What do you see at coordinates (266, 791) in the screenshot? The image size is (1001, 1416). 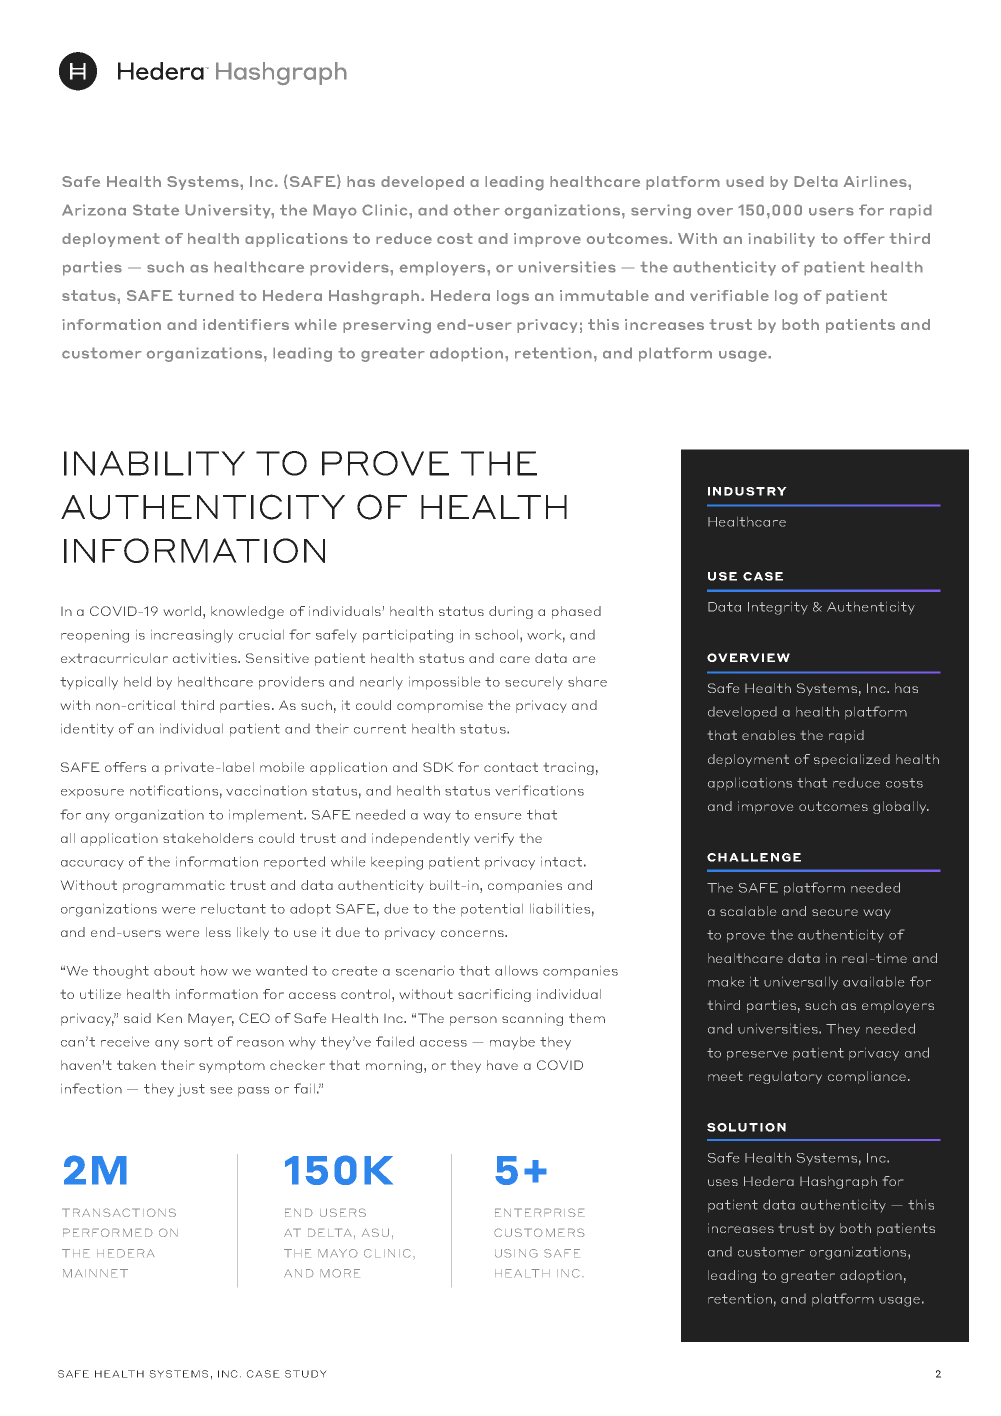 I see `vaccination` at bounding box center [266, 791].
